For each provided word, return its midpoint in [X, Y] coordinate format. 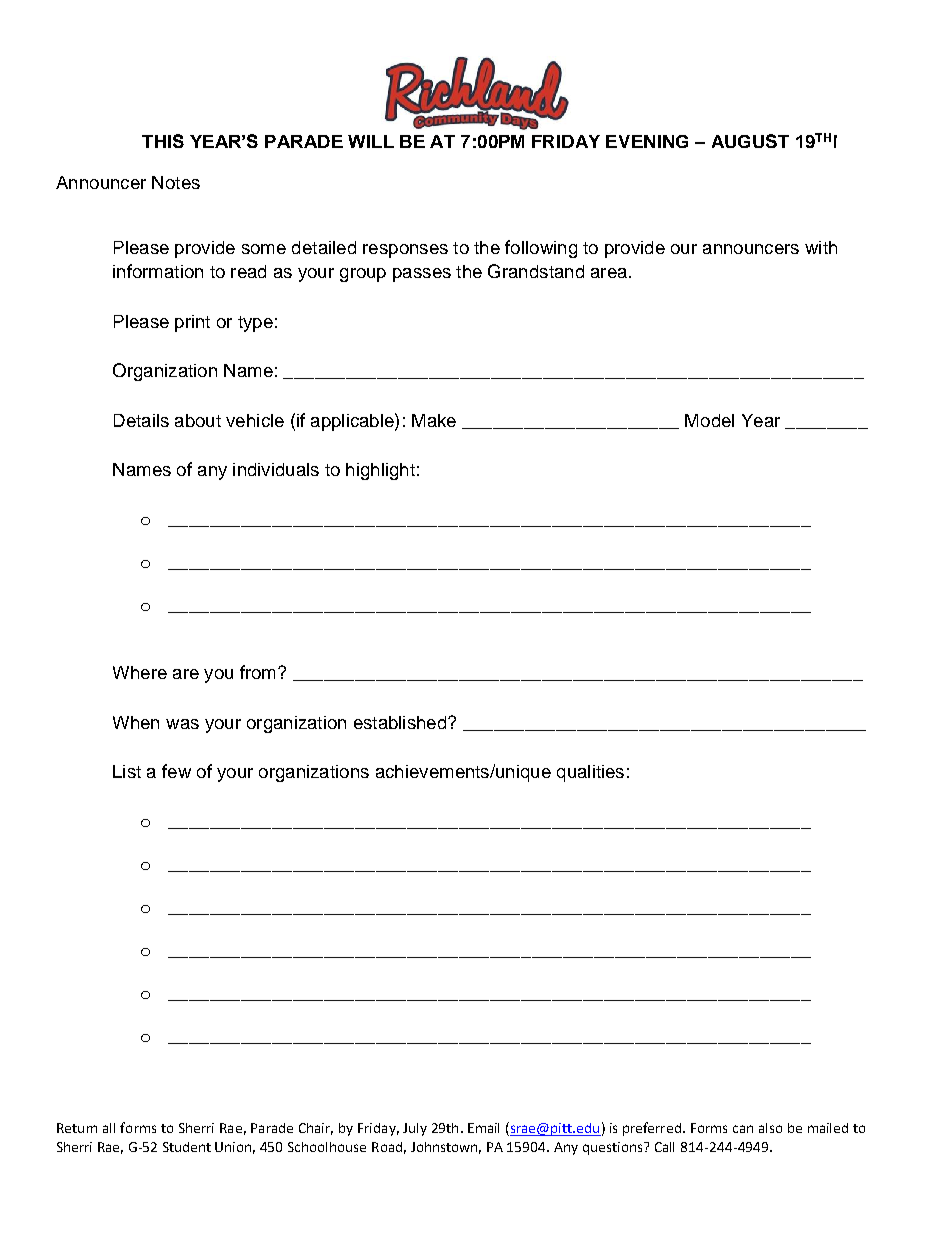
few [176, 771]
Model [709, 420]
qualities [590, 773]
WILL [371, 141]
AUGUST [750, 141]
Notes [176, 182]
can [743, 1129]
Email [483, 1128]
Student [187, 1147]
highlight [380, 471]
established [401, 722]
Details [141, 420]
